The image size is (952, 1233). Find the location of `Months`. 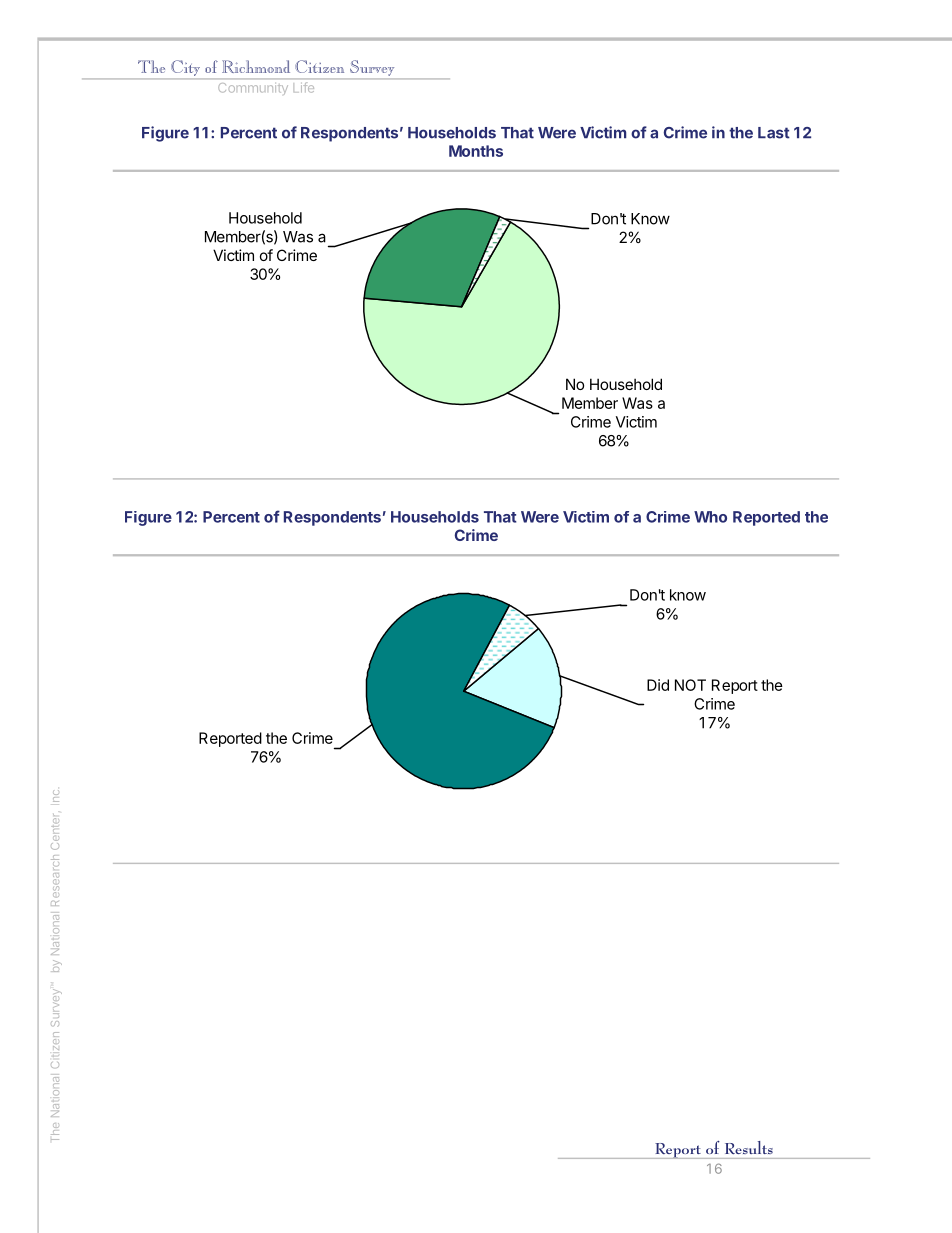

Months is located at coordinates (476, 151).
